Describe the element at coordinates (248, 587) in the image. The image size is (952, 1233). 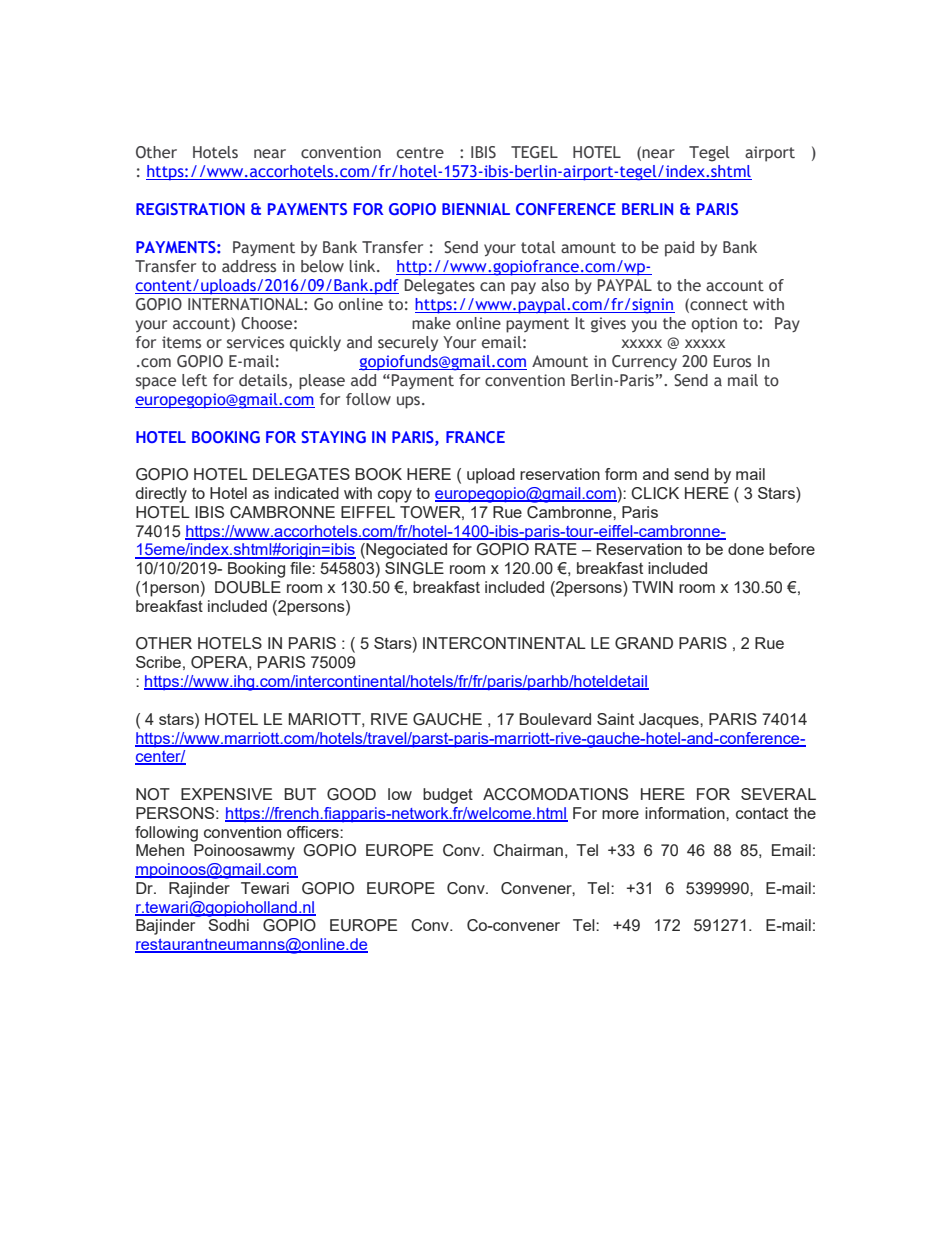
I see `DOUBLE` at that location.
